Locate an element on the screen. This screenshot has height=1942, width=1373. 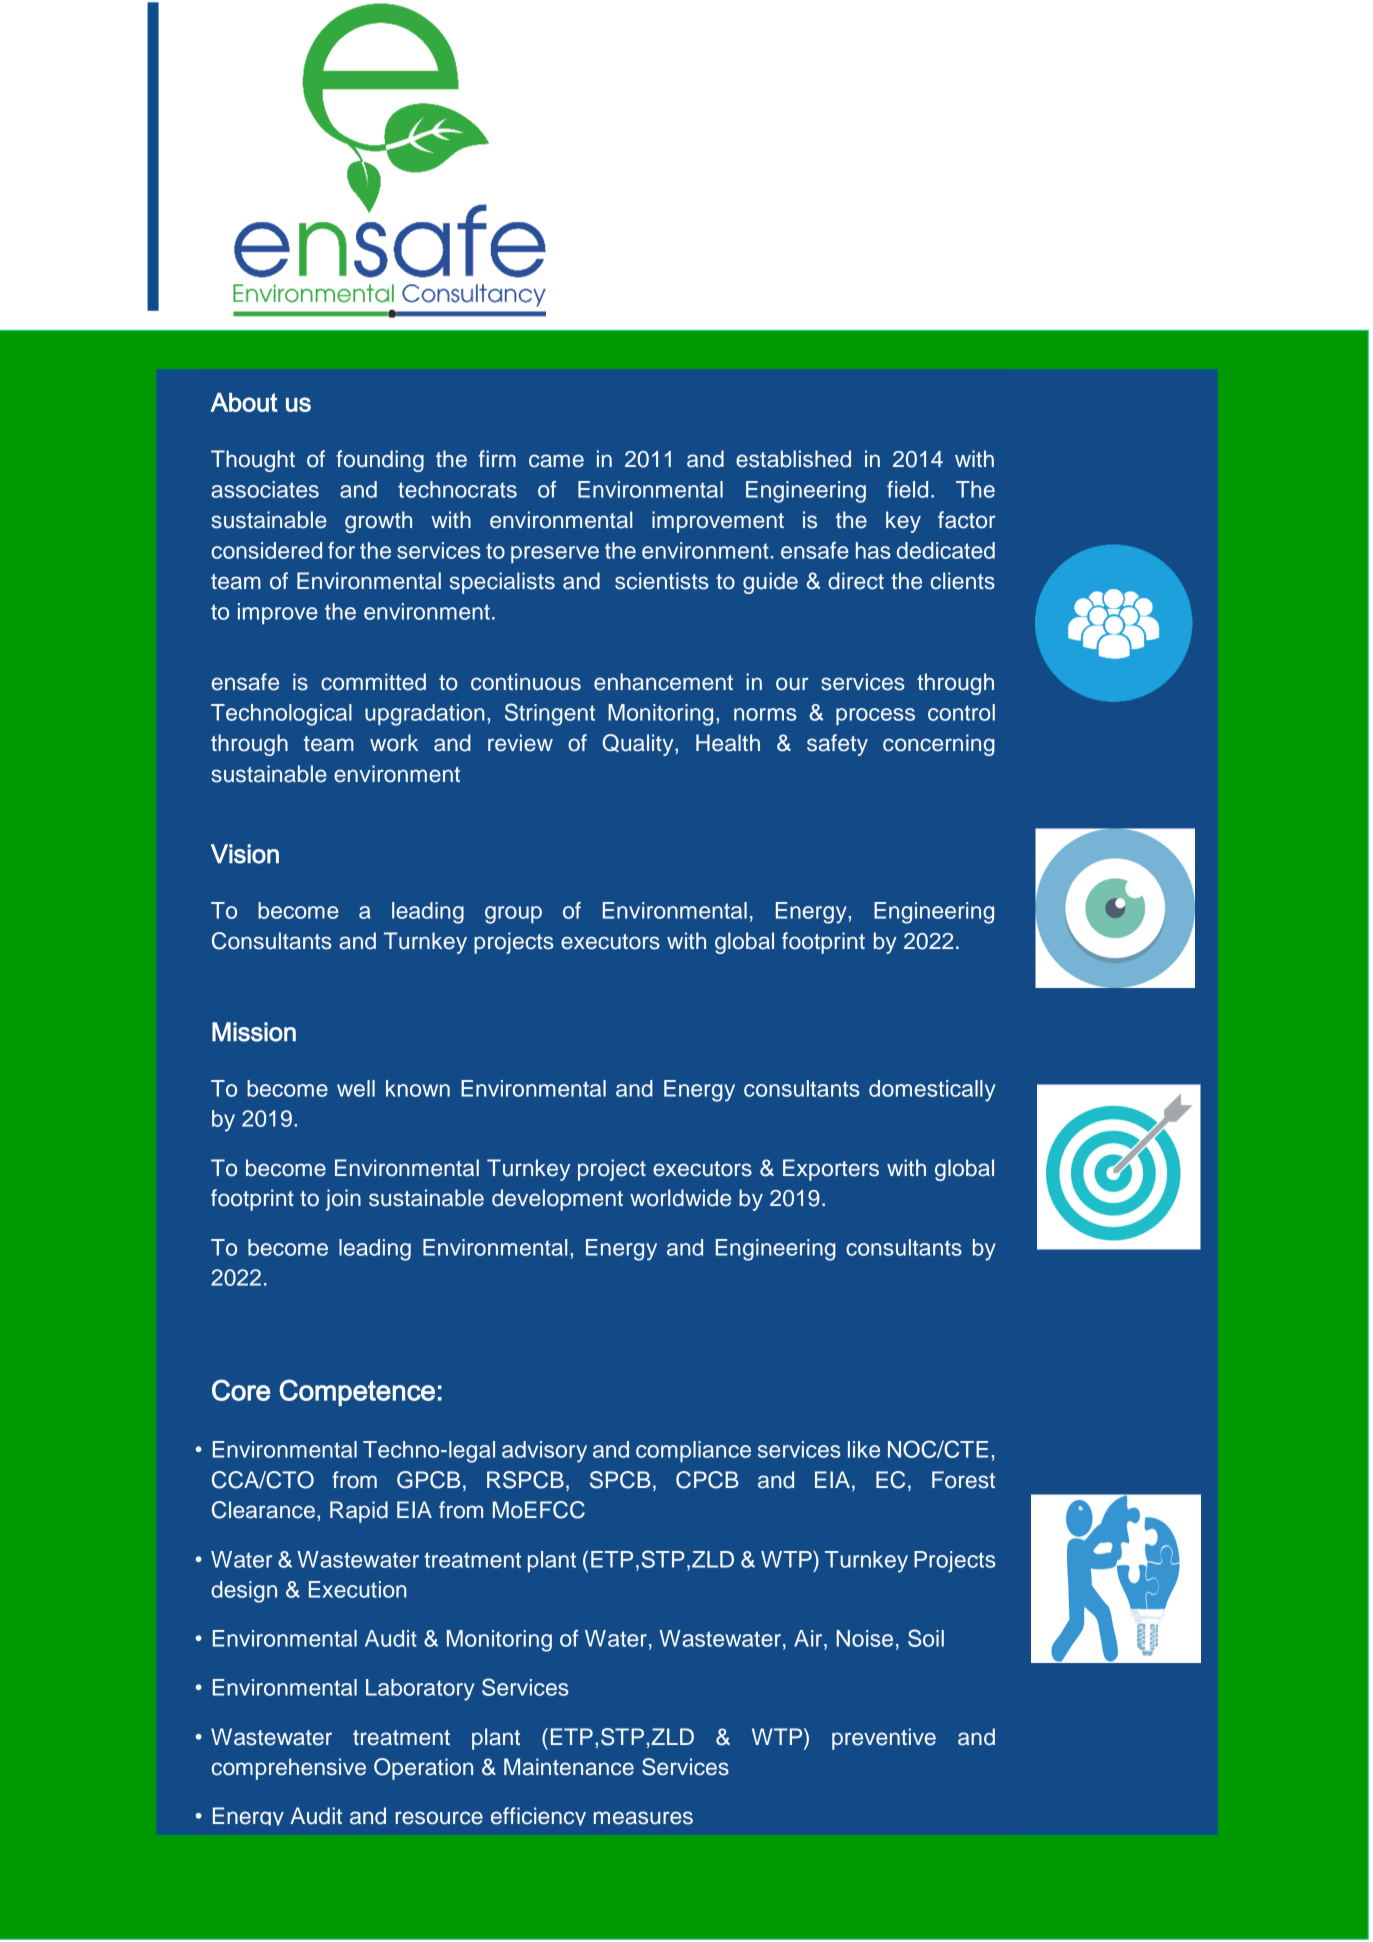
came is located at coordinates (556, 461).
